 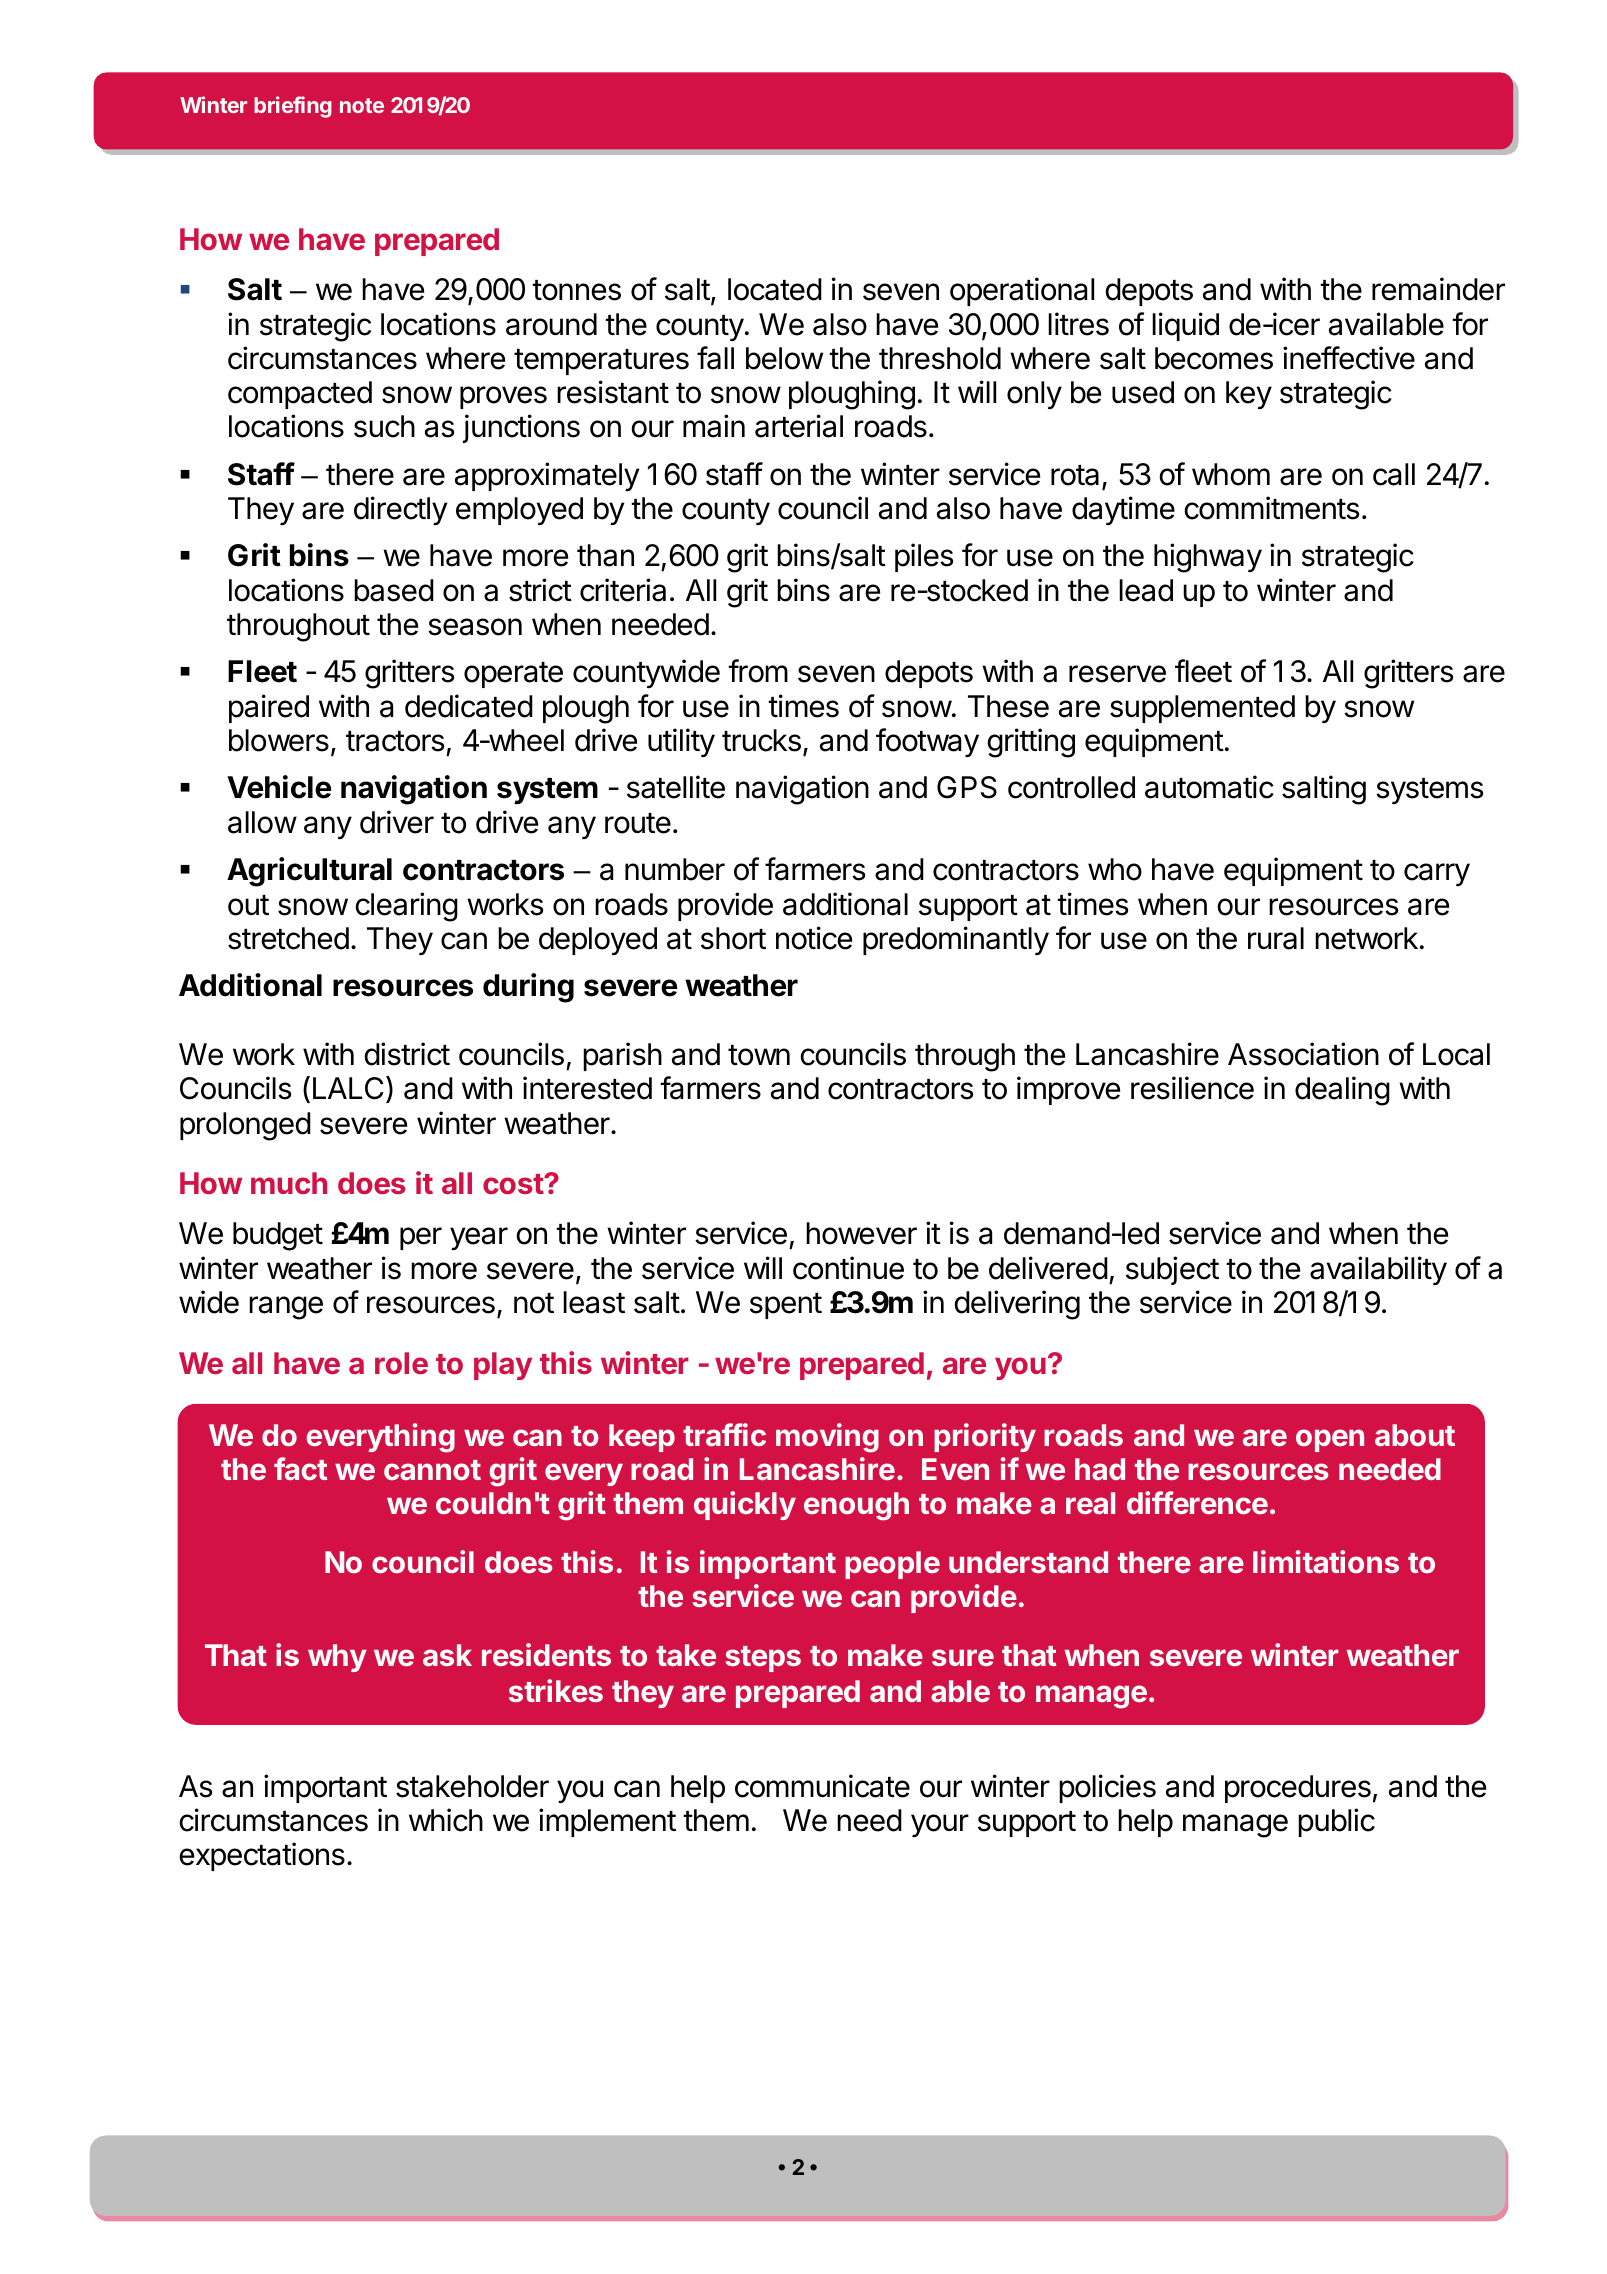 What do you see at coordinates (289, 1183) in the screenshot?
I see `much` at bounding box center [289, 1183].
